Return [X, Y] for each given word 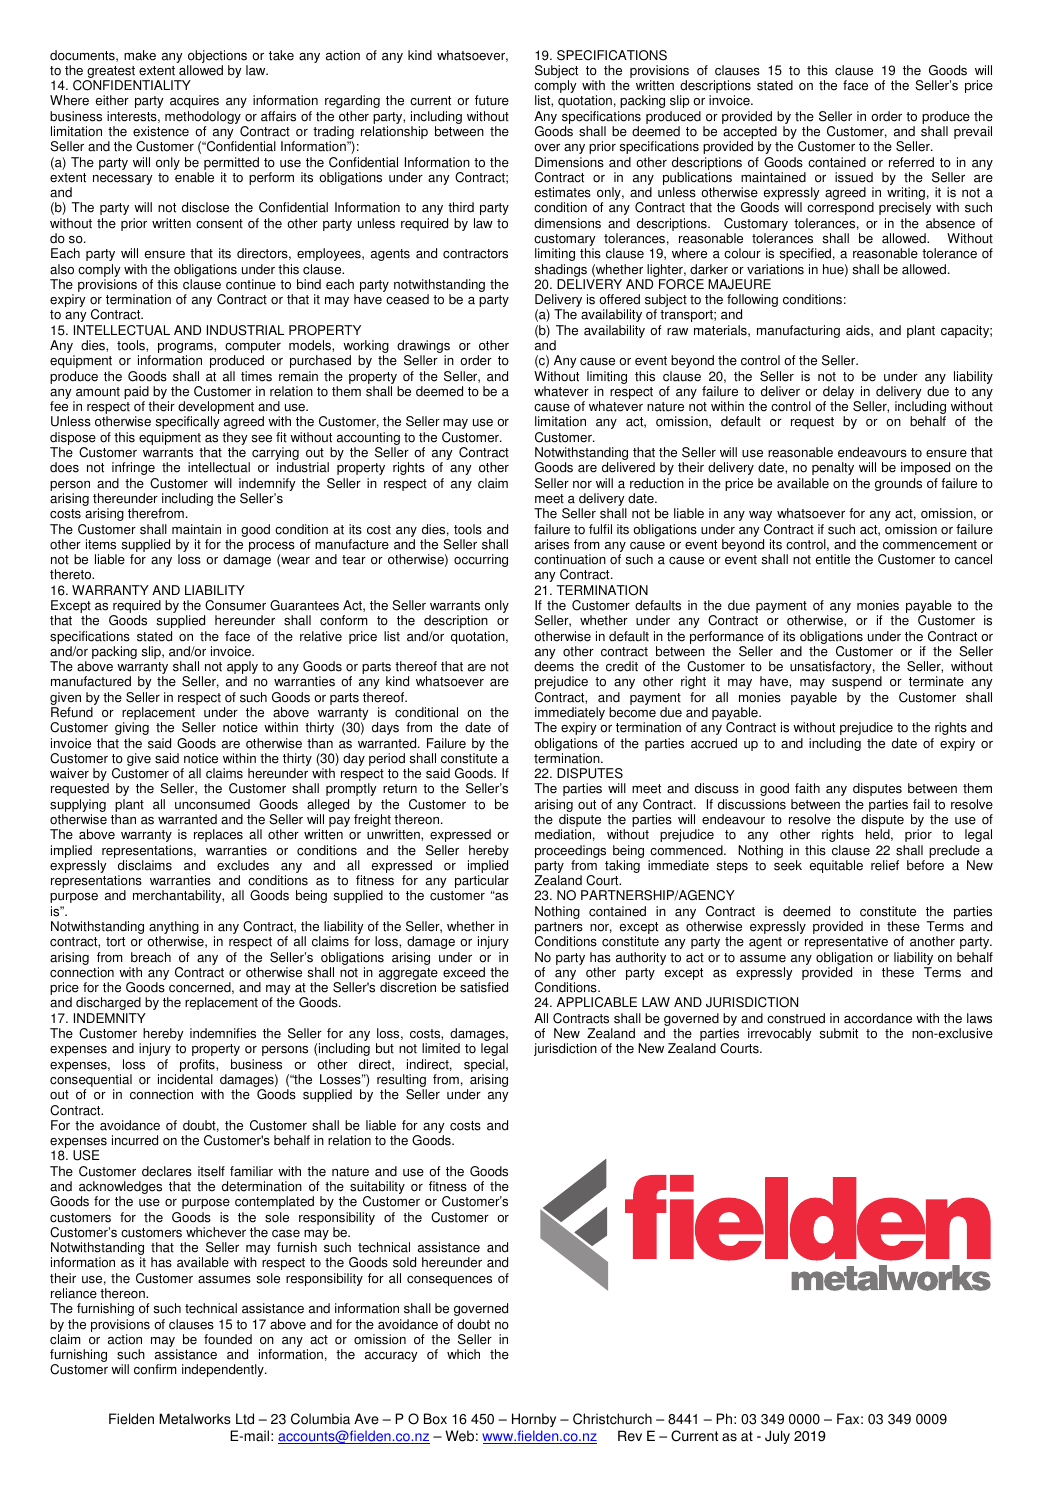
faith [807, 788]
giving [132, 728]
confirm [155, 1369]
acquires [194, 101]
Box [435, 1419]
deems [554, 666]
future [492, 100]
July [777, 1437]
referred [911, 162]
